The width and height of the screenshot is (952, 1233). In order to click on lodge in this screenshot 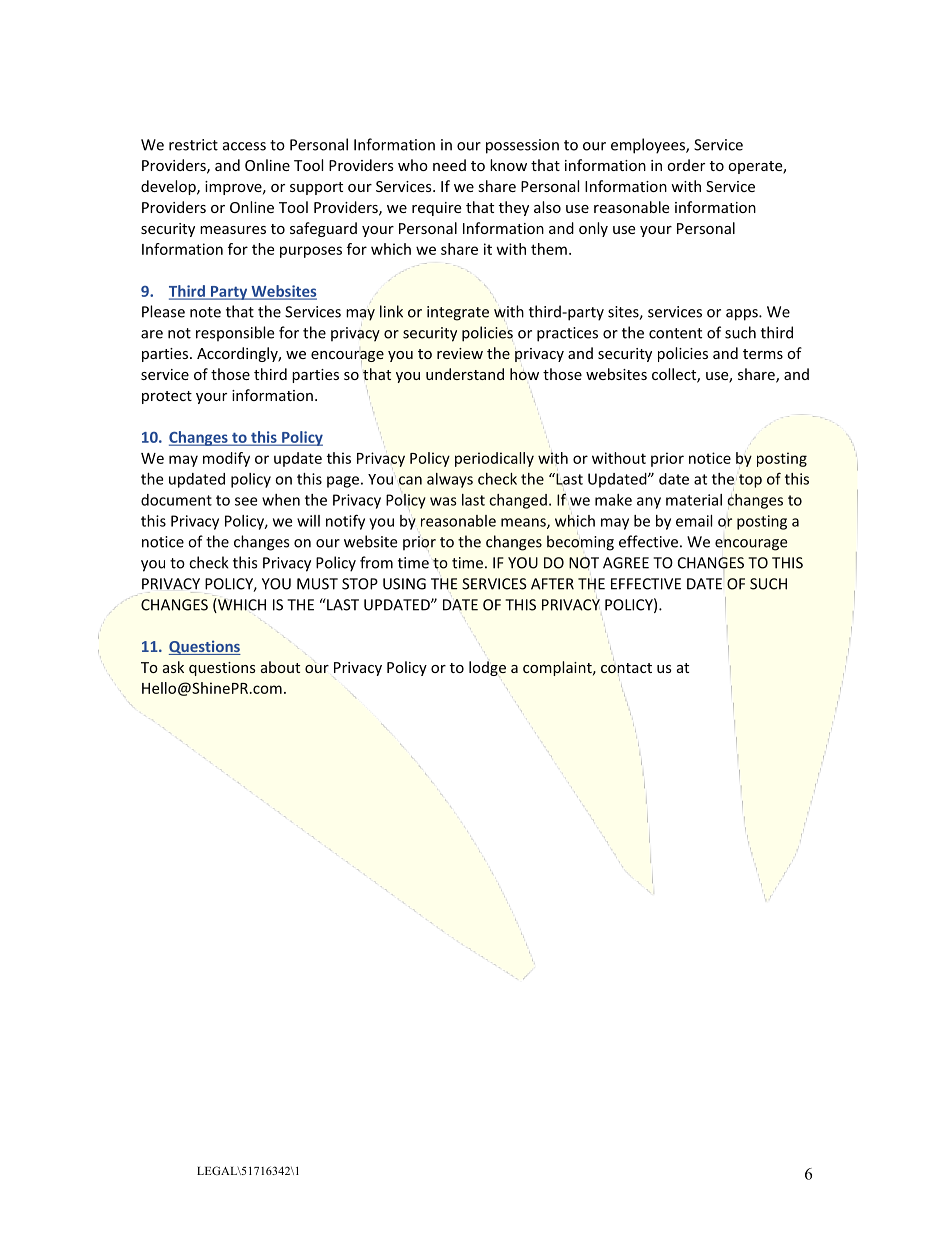, I will do `click(487, 668)`.
